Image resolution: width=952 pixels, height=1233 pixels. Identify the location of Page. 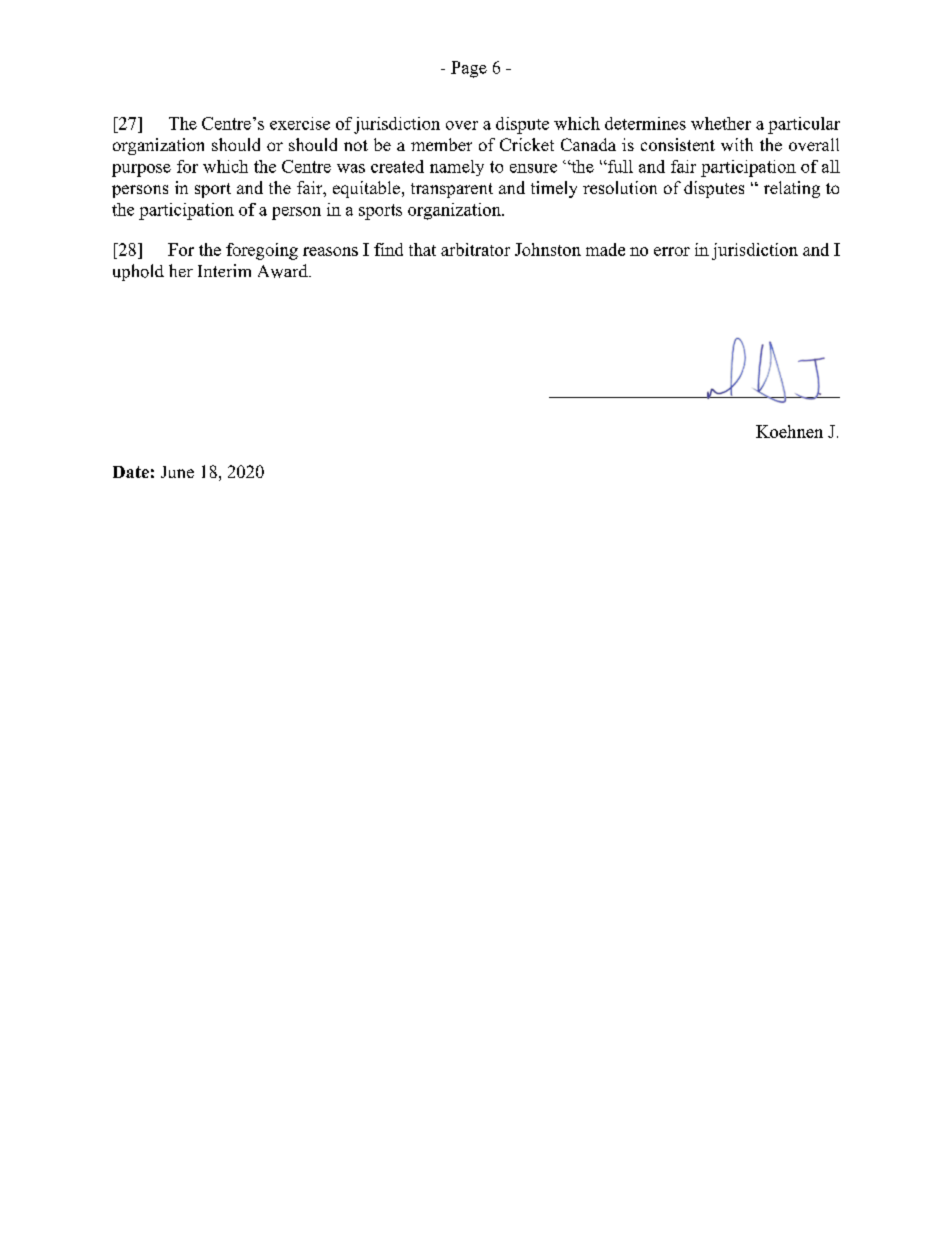
(469, 69).
